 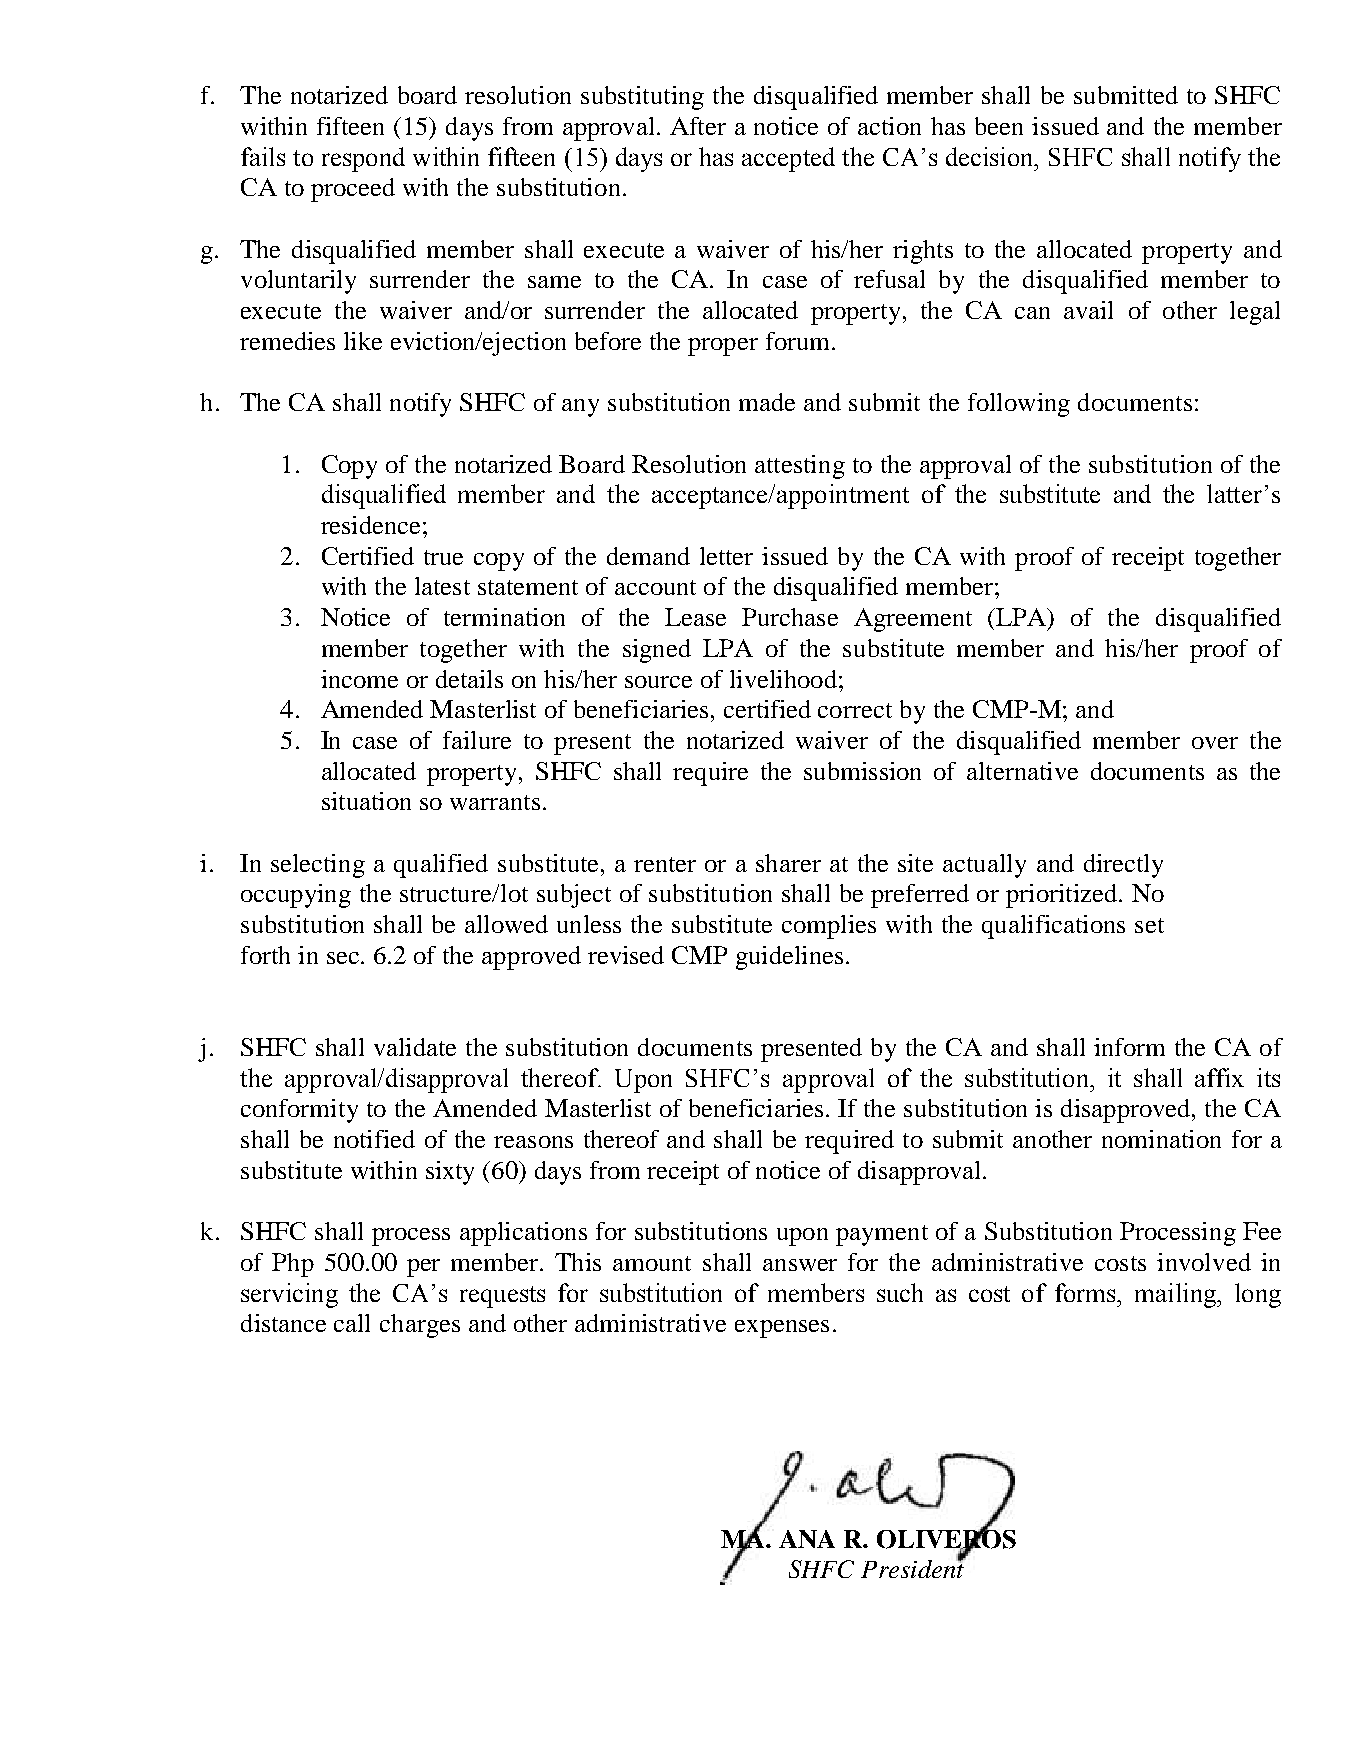 I want to click on sharer, so click(x=788, y=863).
